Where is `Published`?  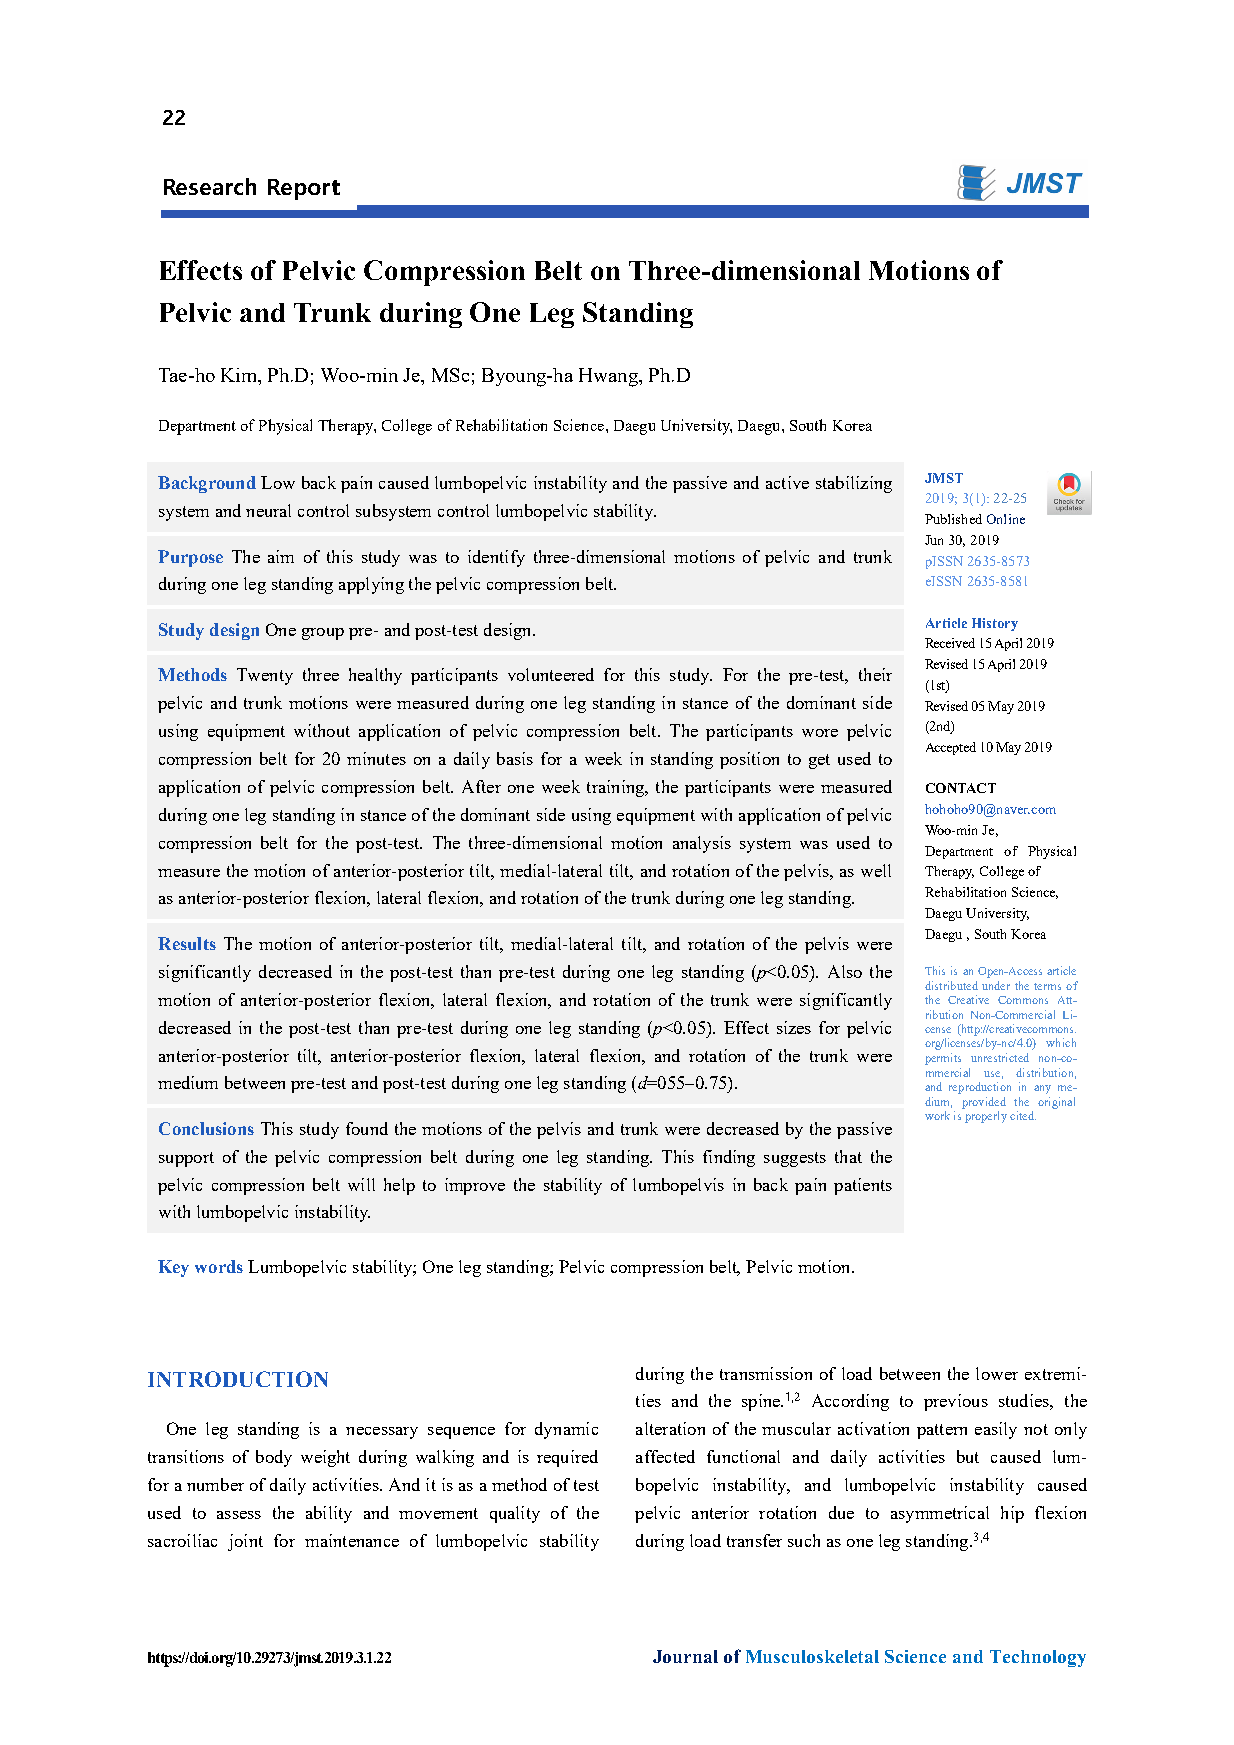
Published is located at coordinates (953, 519).
